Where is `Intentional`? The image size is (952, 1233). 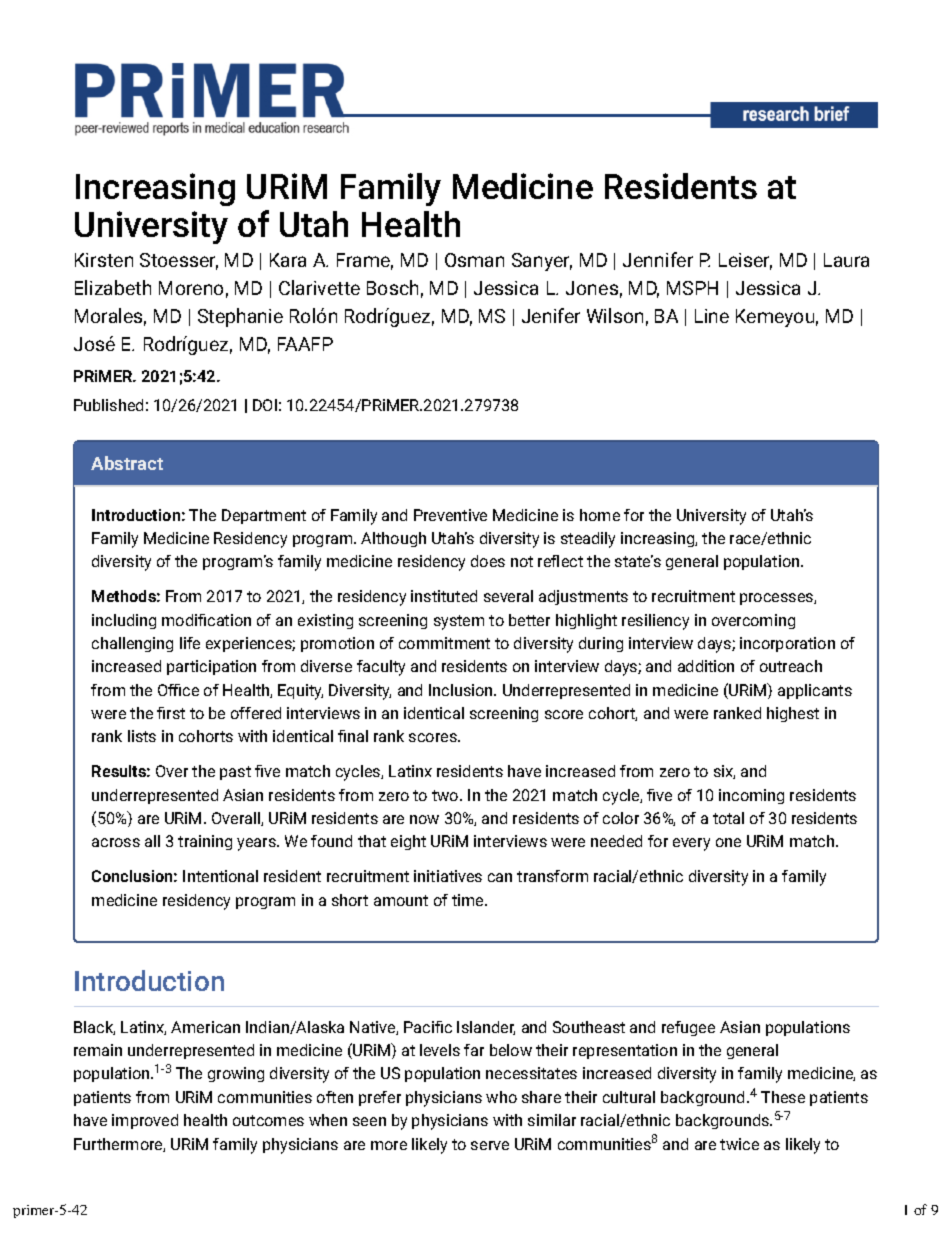 Intentional is located at coordinates (220, 876).
